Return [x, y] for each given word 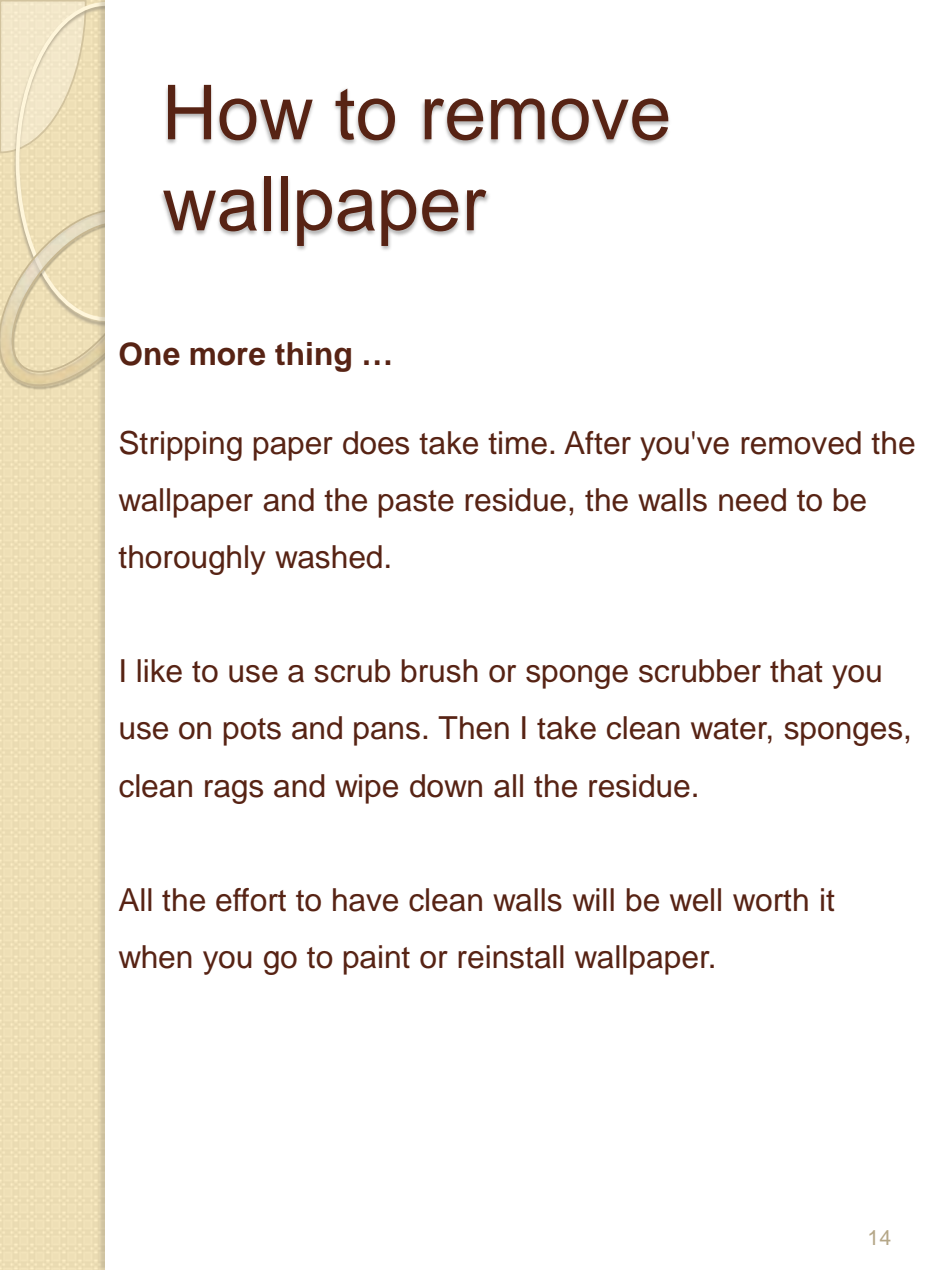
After [597, 443]
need [752, 500]
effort [251, 900]
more [227, 356]
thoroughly [192, 560]
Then [473, 728]
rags [234, 792]
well [695, 900]
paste [416, 504]
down [446, 786]
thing [313, 357]
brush [439, 671]
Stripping [181, 445]
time [517, 443]
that [796, 671]
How [240, 114]
